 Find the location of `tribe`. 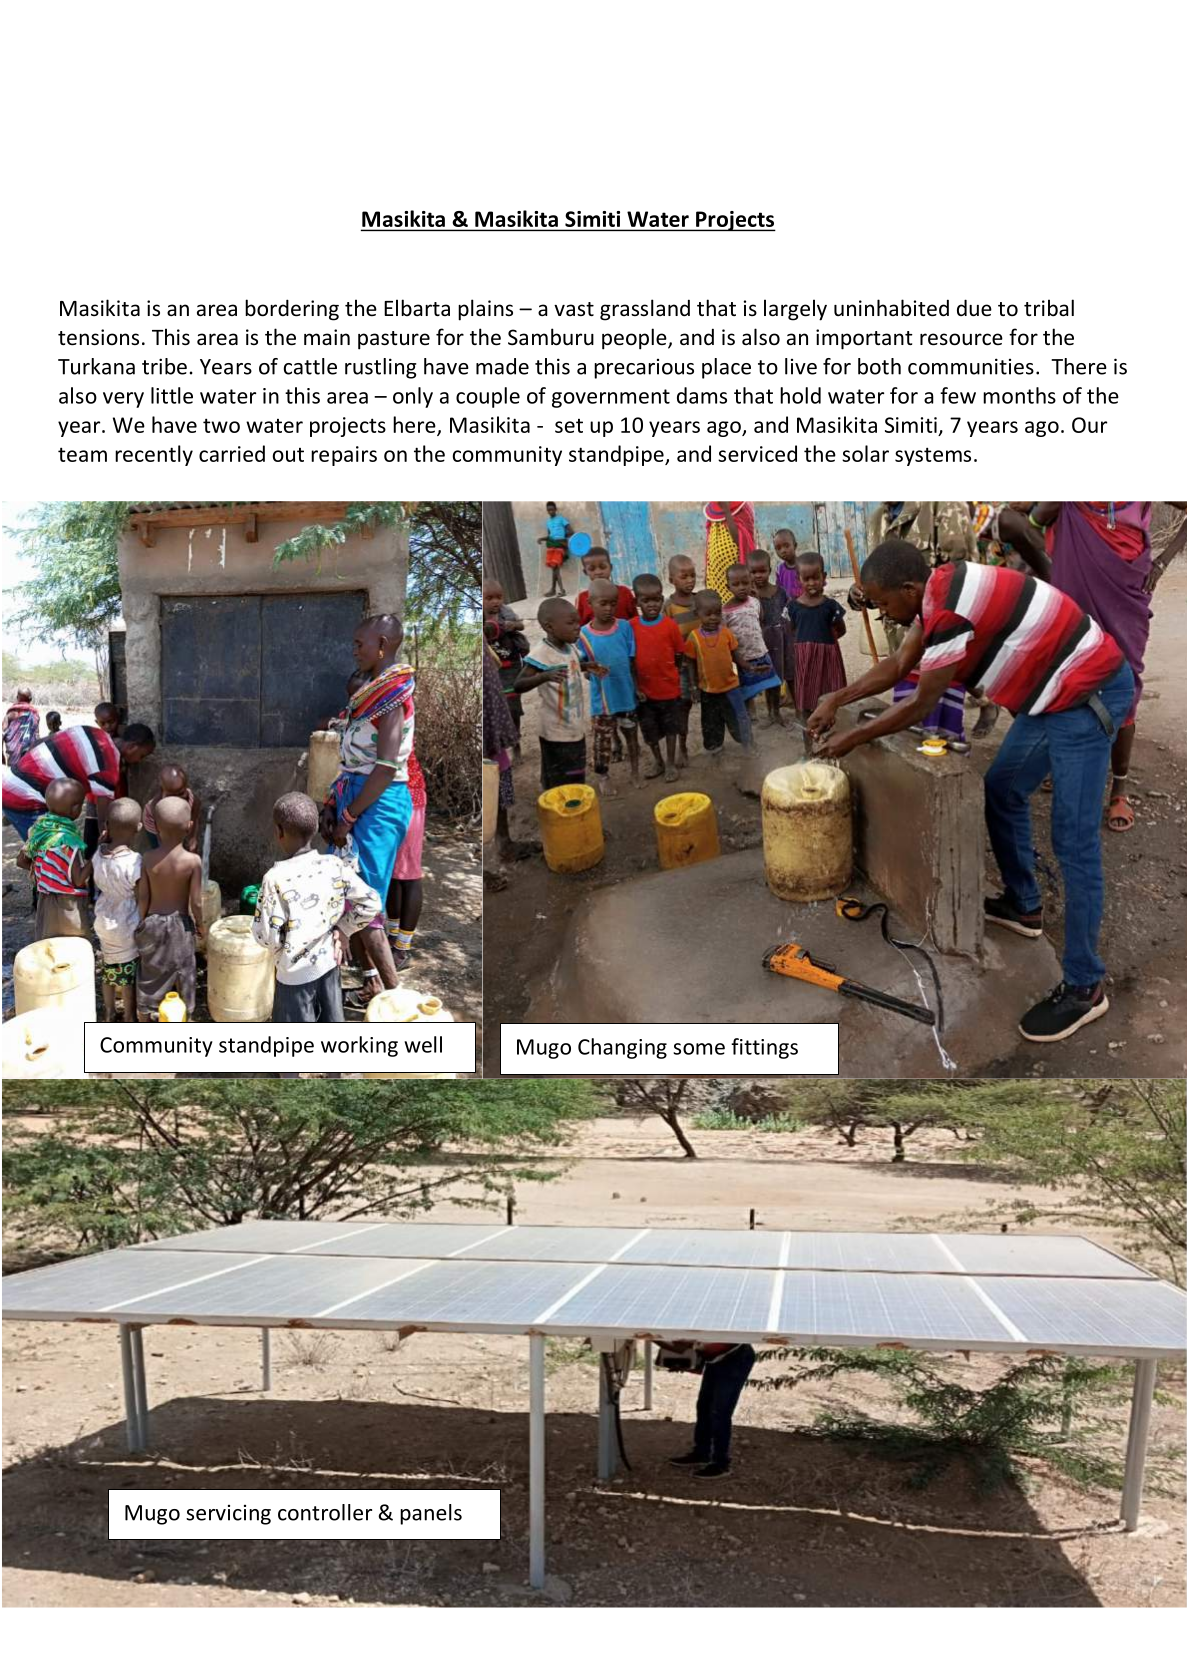

tribe is located at coordinates (164, 366).
